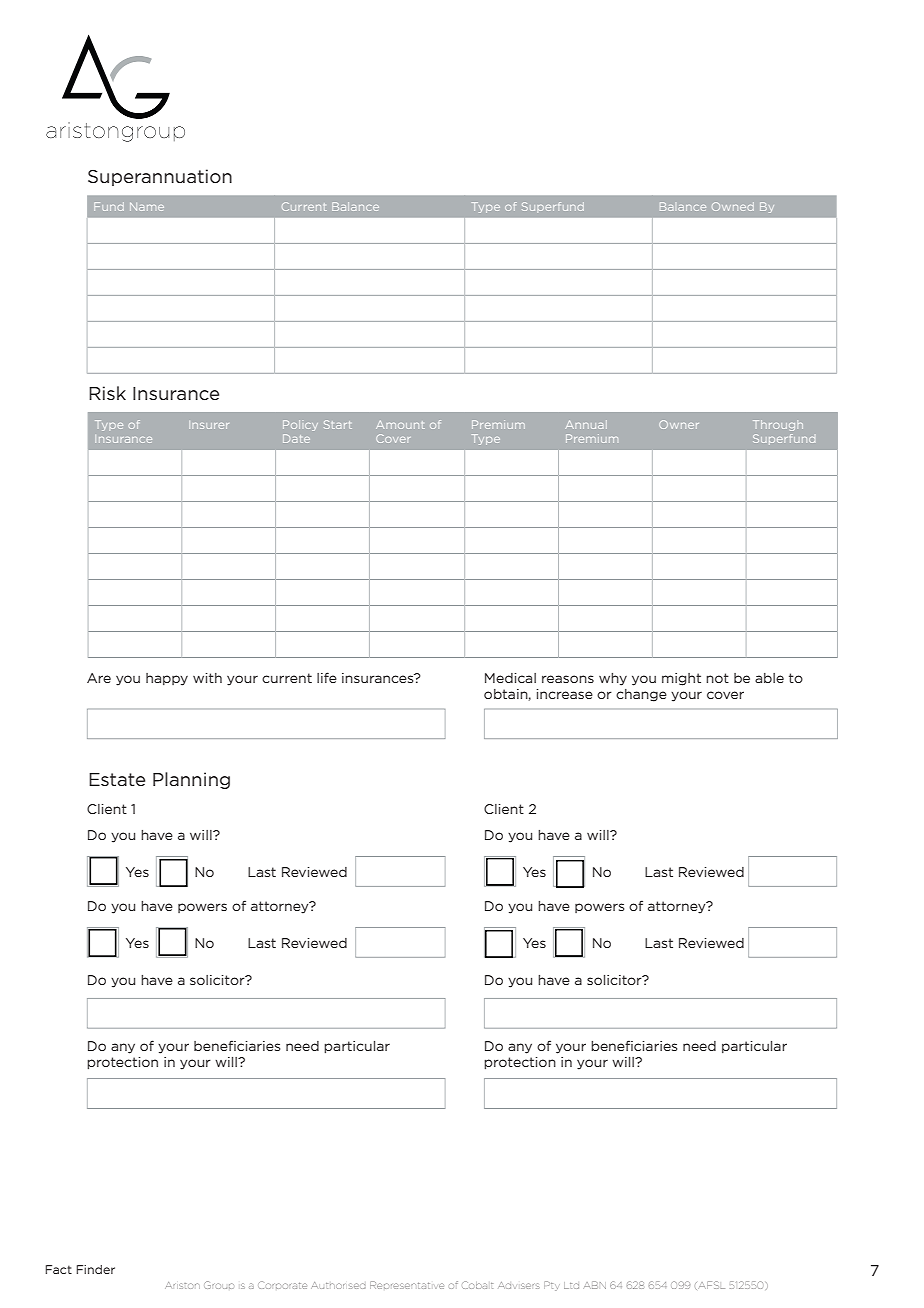 This page has width=924, height=1308. Describe the element at coordinates (95, 1269) in the page. I see `Finder` at that location.
